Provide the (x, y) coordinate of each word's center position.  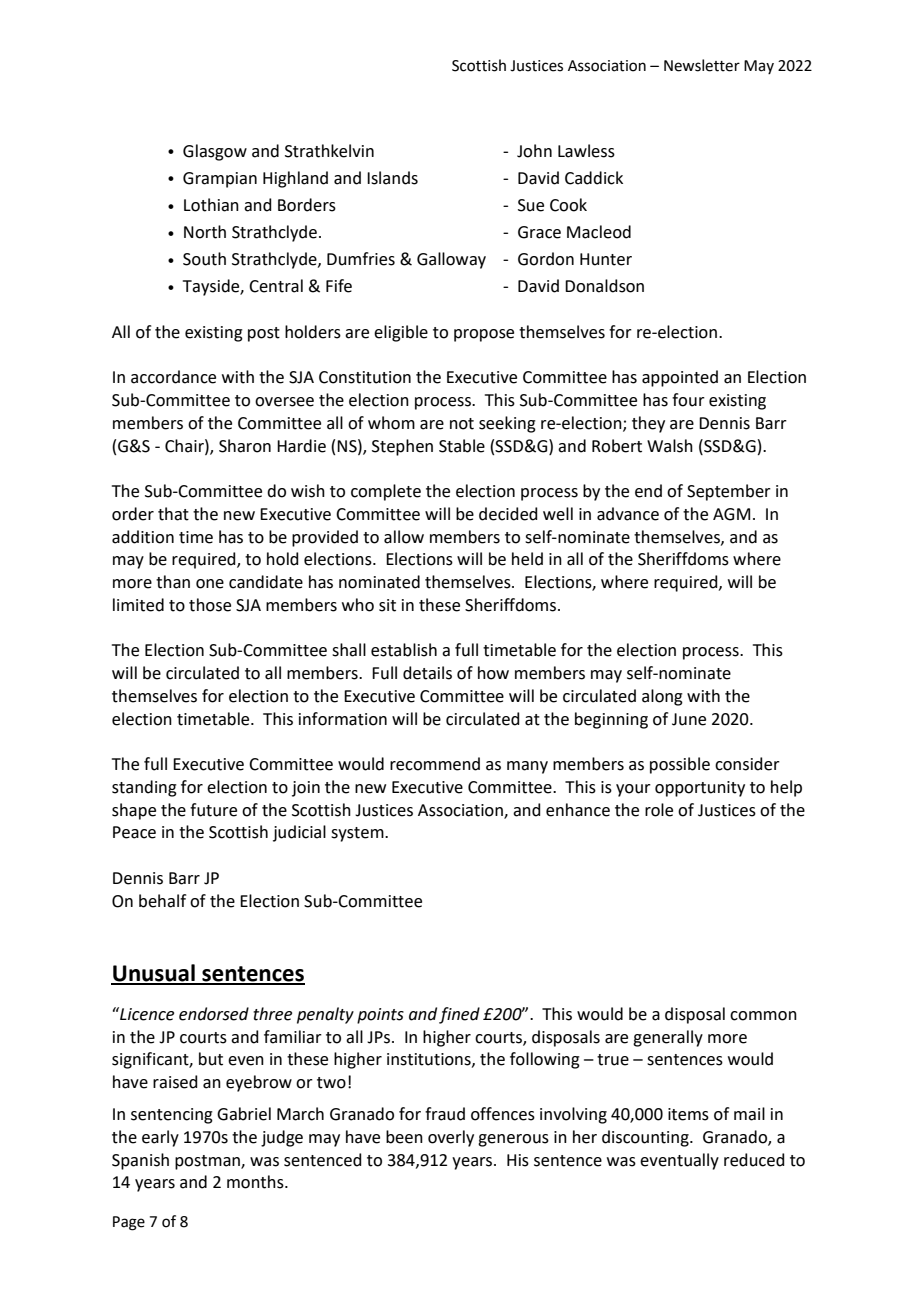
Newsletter (702, 65)
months (256, 1182)
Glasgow (215, 152)
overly (451, 1138)
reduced (754, 1160)
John (534, 151)
